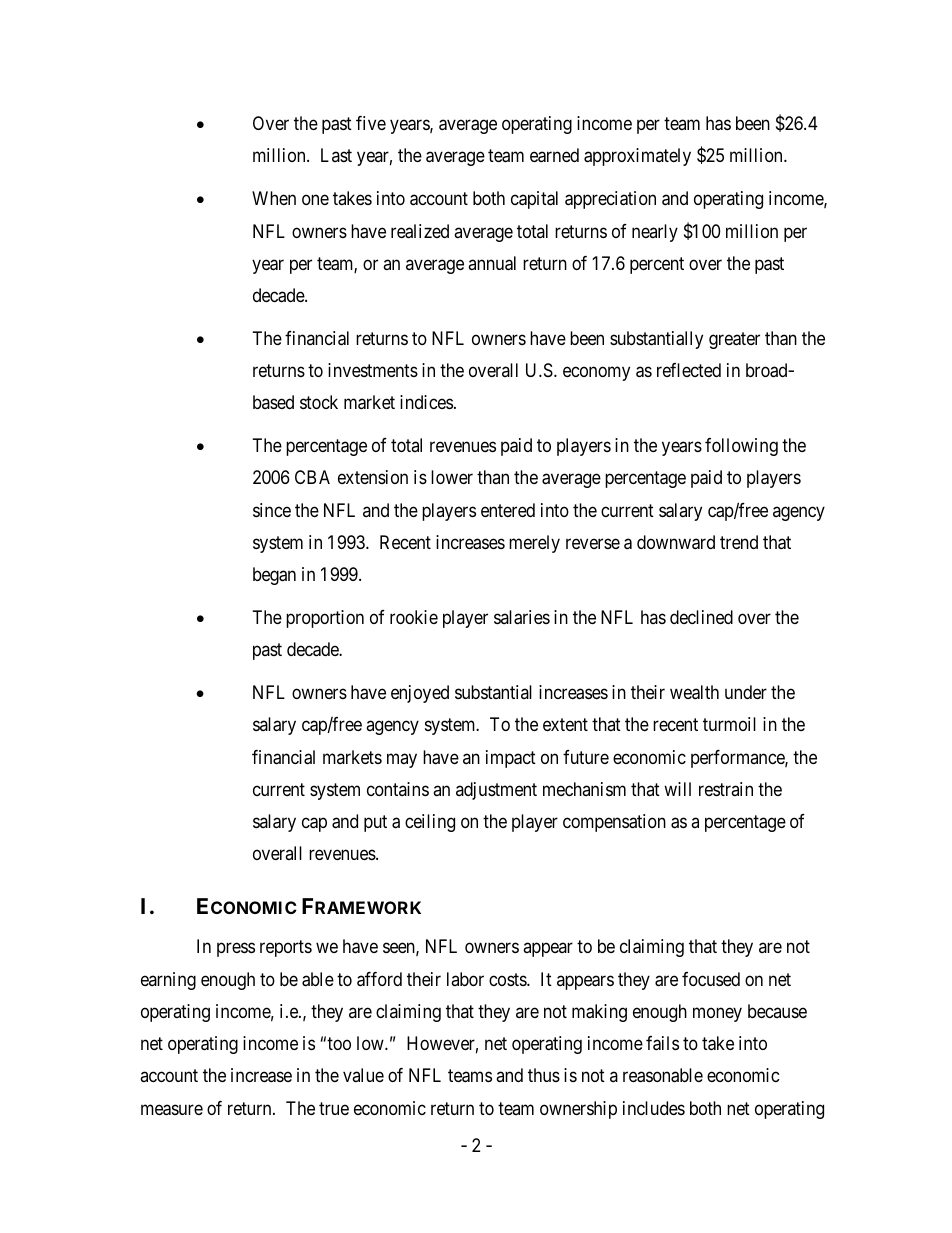  What do you see at coordinates (274, 576) in the screenshot?
I see `began` at bounding box center [274, 576].
